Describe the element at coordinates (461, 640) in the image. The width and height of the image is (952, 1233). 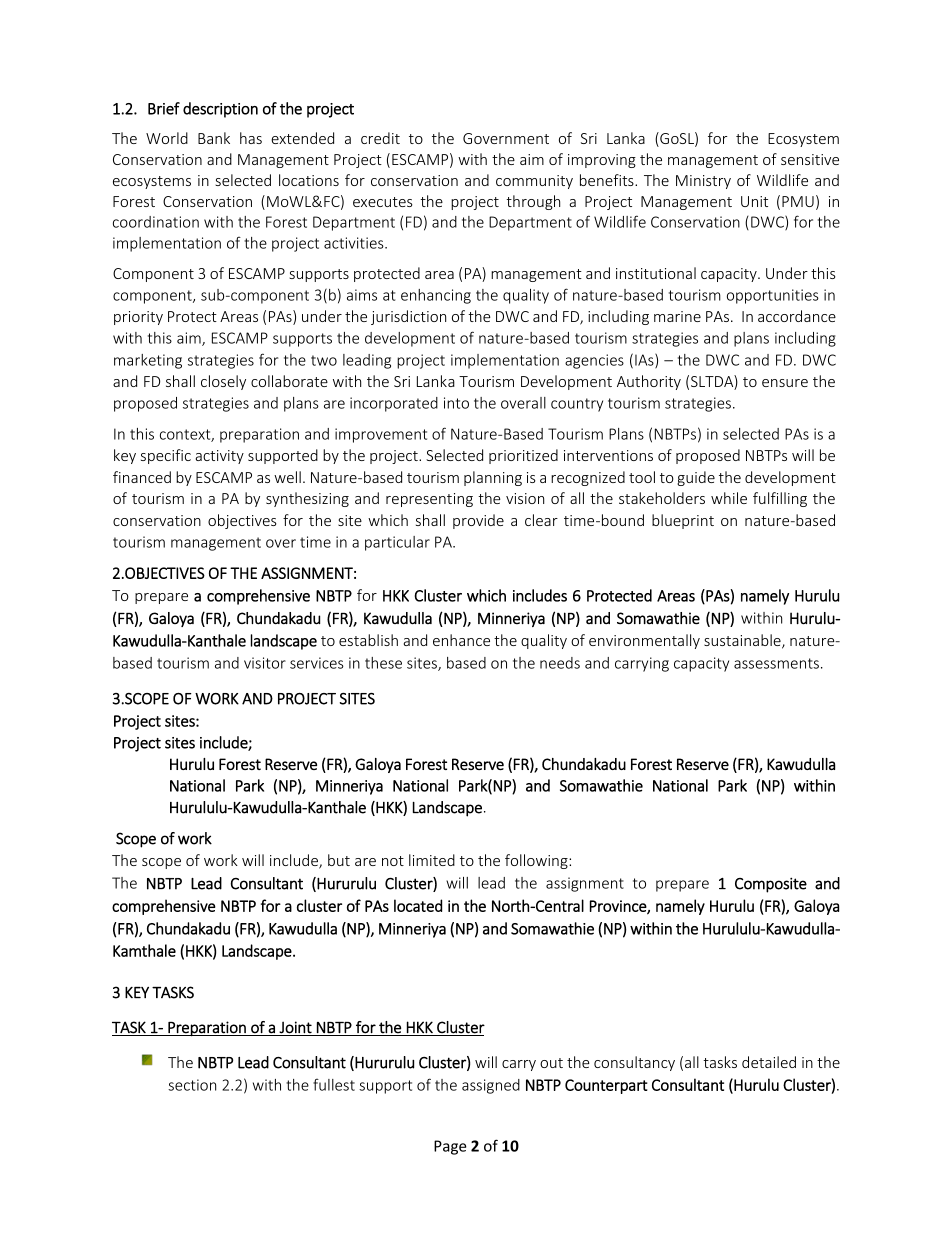
I see `enhance` at that location.
